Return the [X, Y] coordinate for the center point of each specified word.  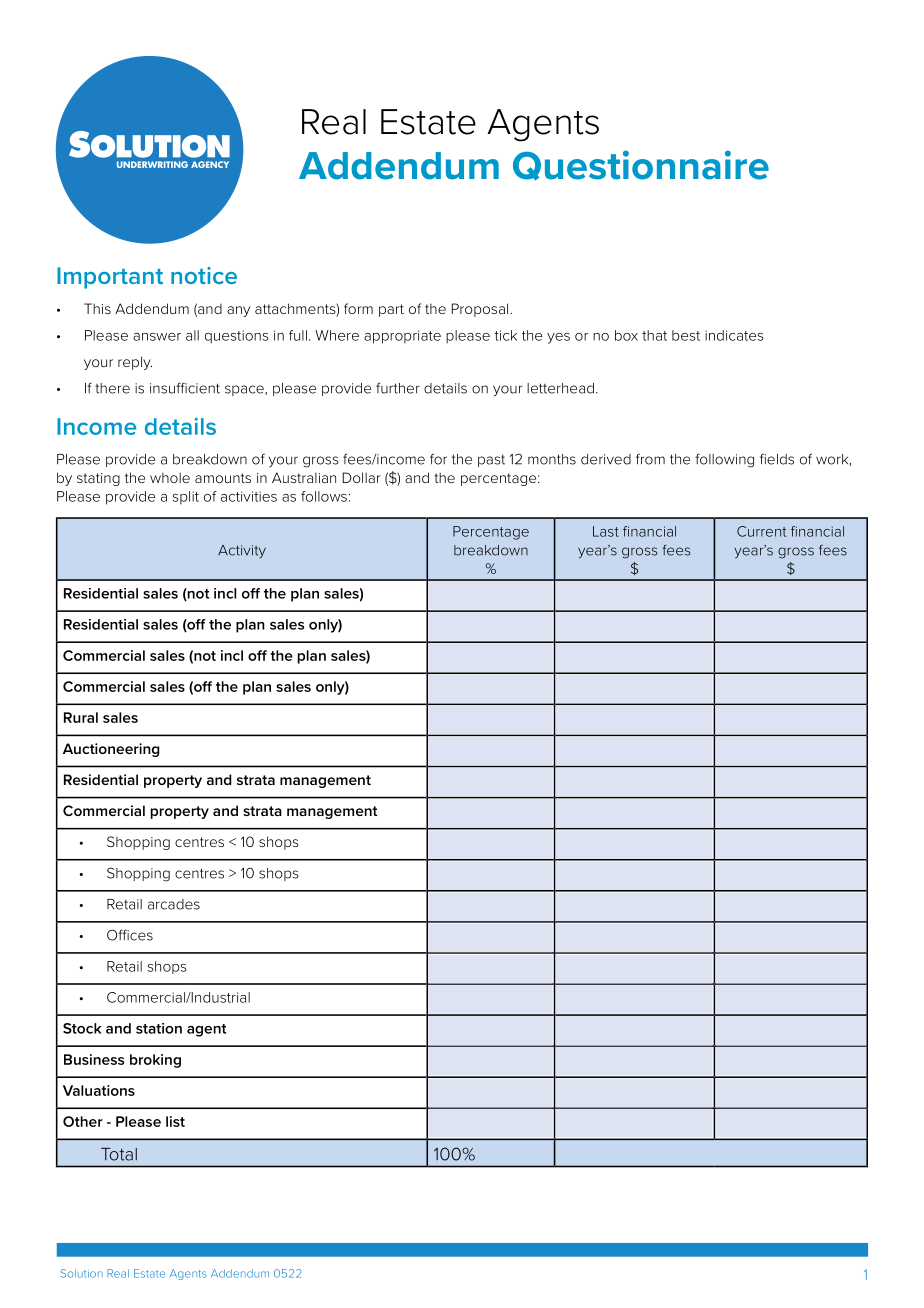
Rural [81, 717]
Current [761, 531]
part [391, 310]
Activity [242, 551]
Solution [82, 1273]
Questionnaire [641, 165]
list [175, 1121]
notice [204, 275]
